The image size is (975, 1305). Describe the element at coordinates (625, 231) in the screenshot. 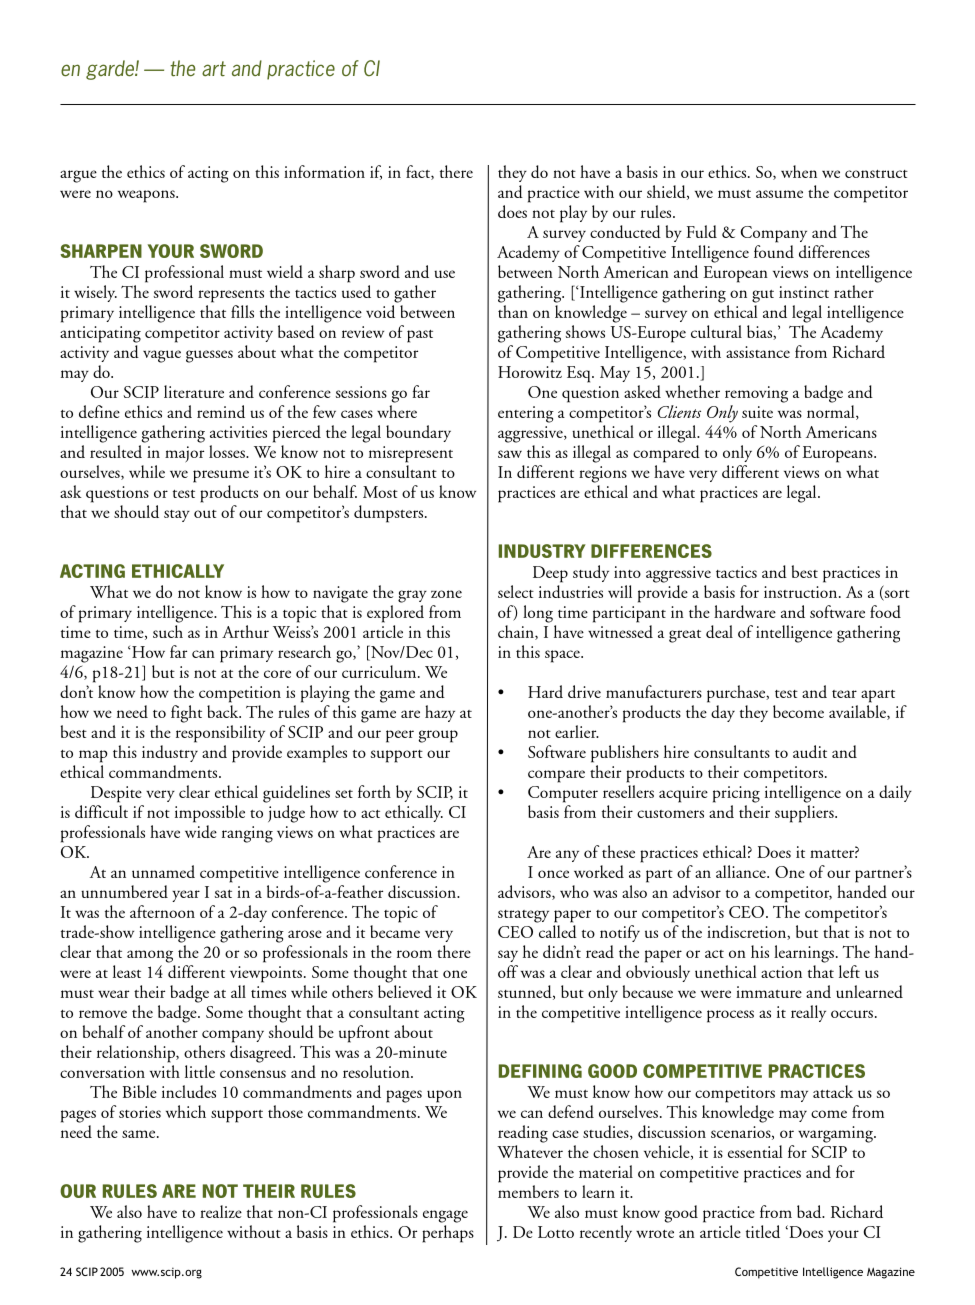

I see `conducted` at that location.
